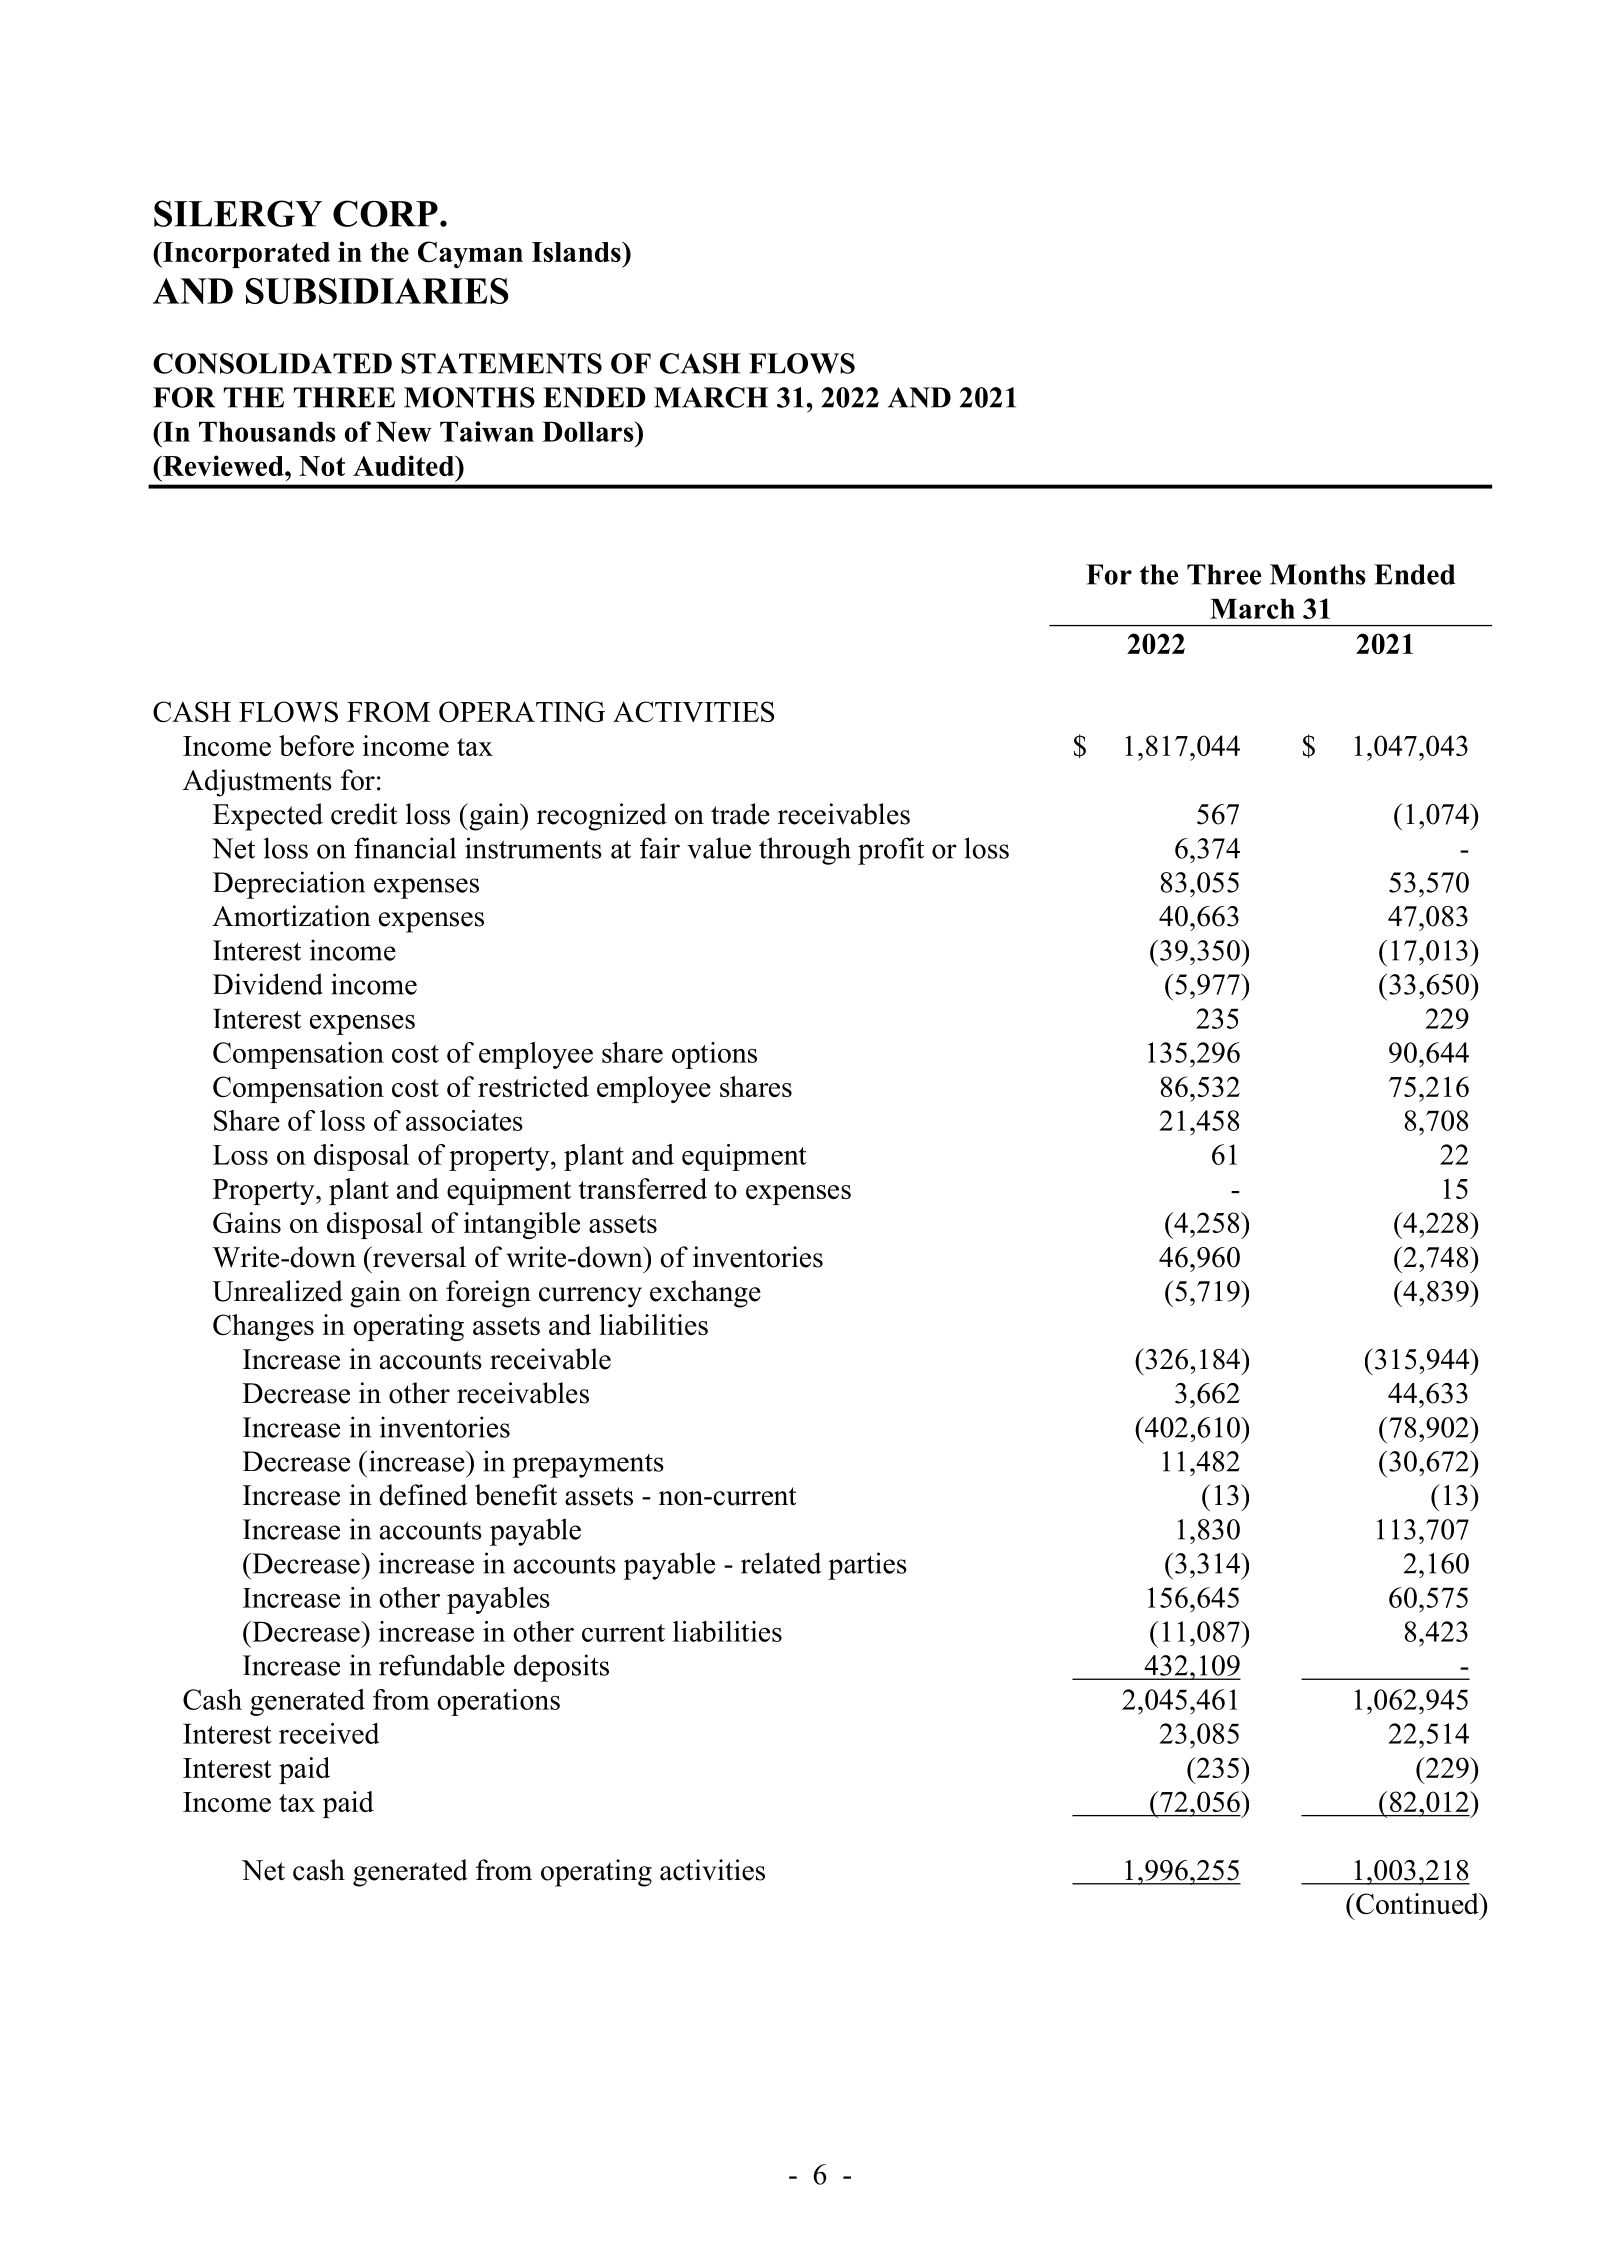  Describe the element at coordinates (589, 431) in the image. I see `Dollars` at that location.
